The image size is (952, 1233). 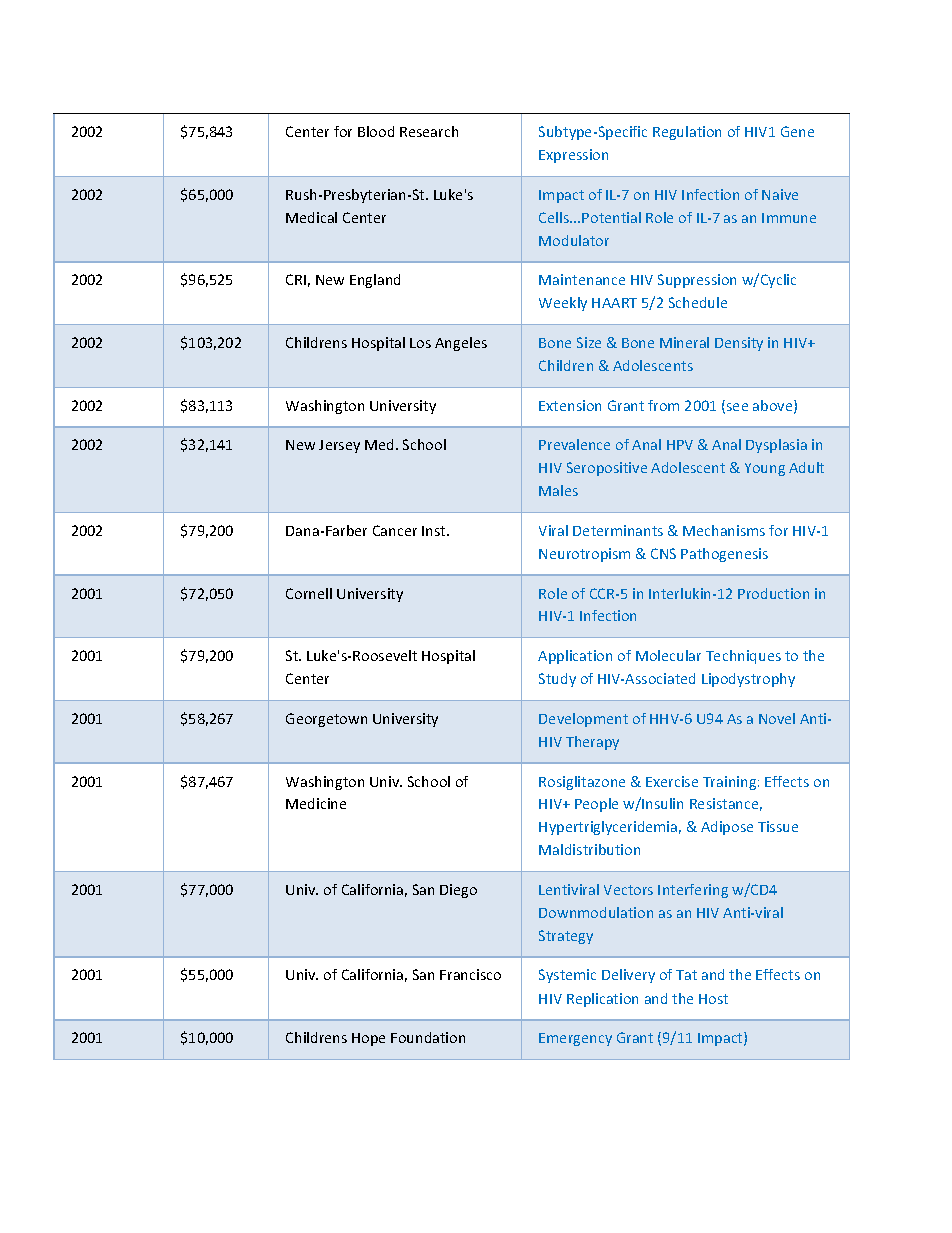 What do you see at coordinates (713, 999) in the image?
I see `Host` at bounding box center [713, 999].
